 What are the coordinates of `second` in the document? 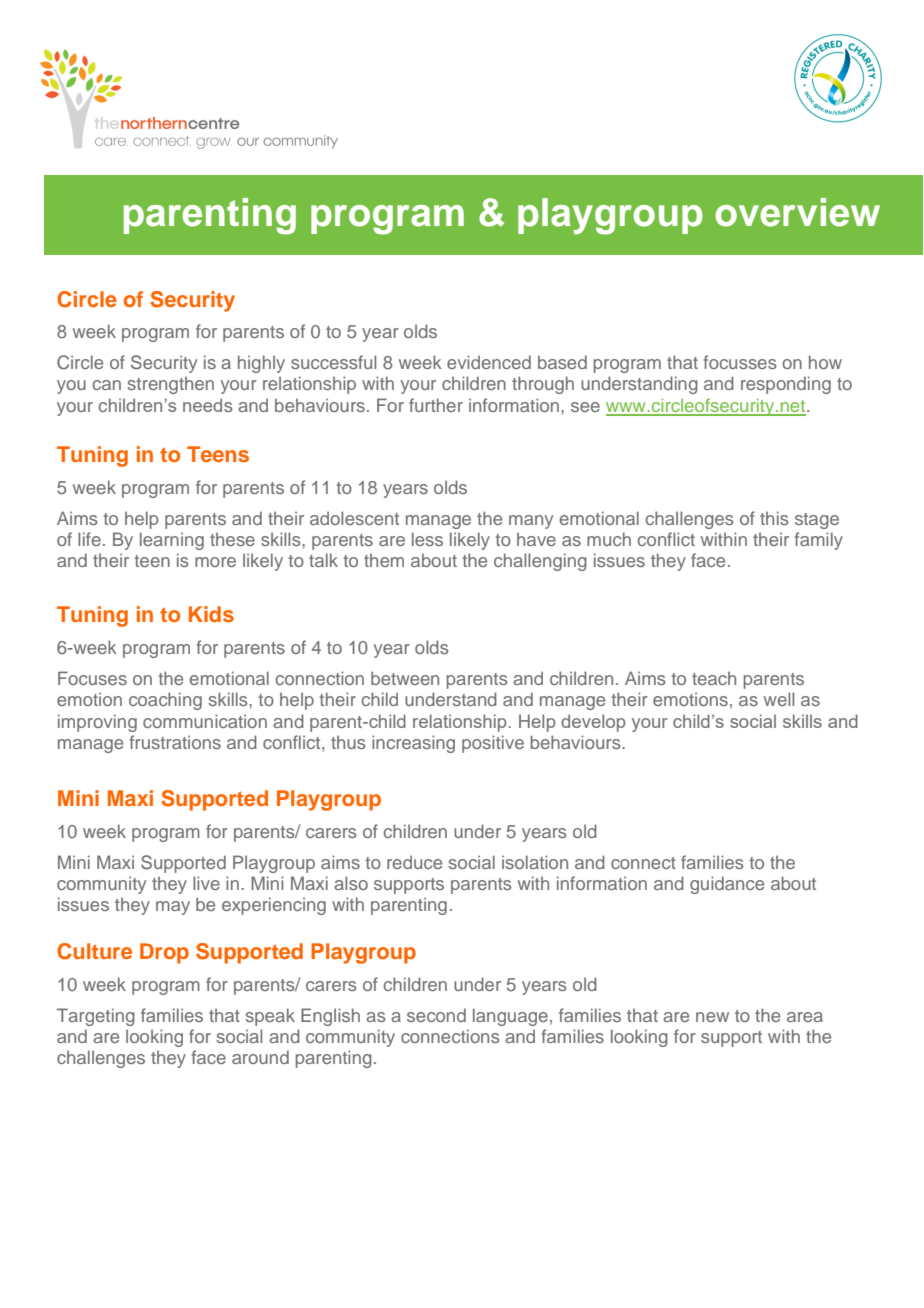 It's located at (436, 1015).
